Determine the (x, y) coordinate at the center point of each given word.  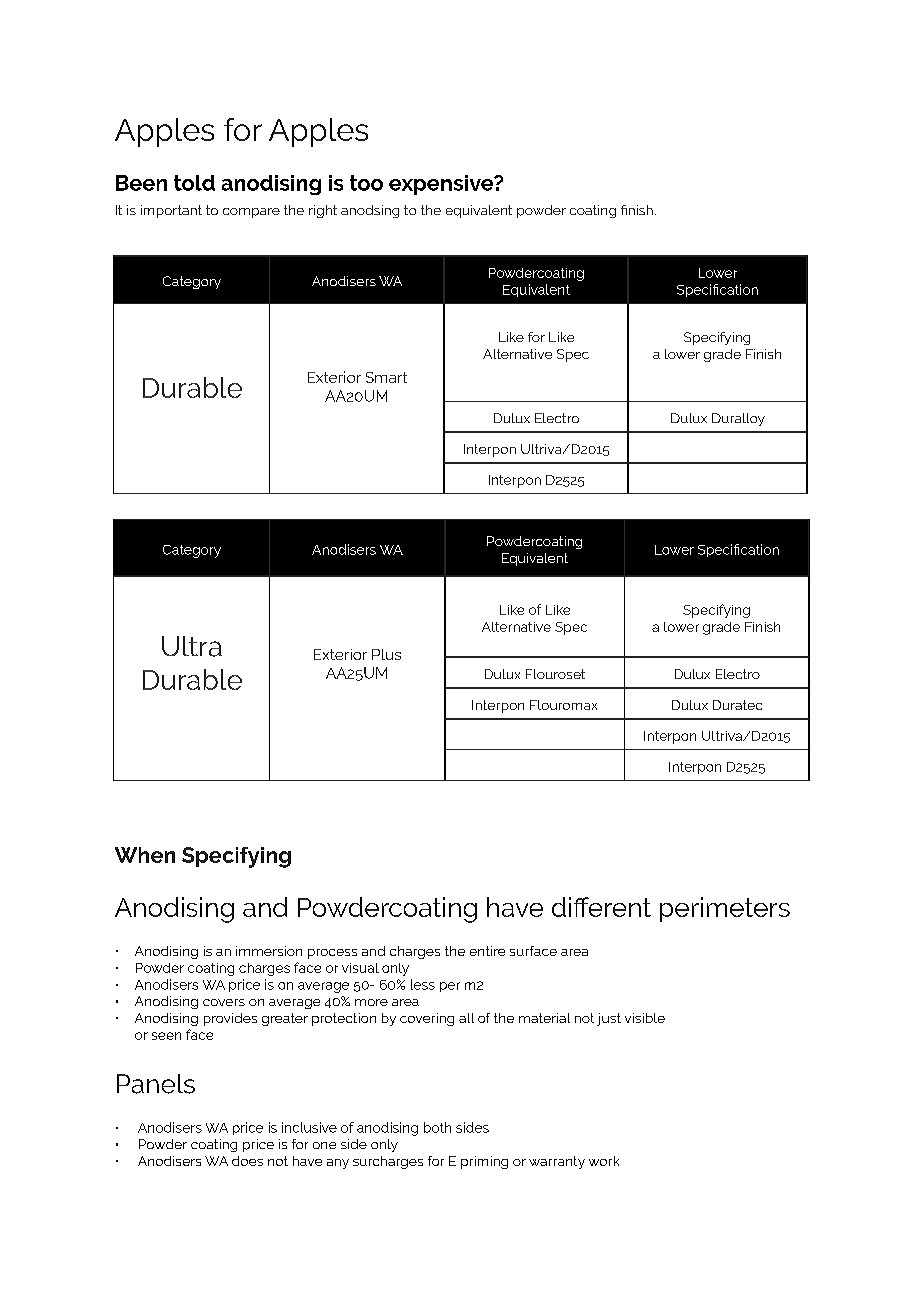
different (601, 907)
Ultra (192, 646)
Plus (386, 654)
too (366, 183)
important (171, 211)
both (437, 1127)
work (604, 1161)
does (247, 1161)
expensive (442, 185)
